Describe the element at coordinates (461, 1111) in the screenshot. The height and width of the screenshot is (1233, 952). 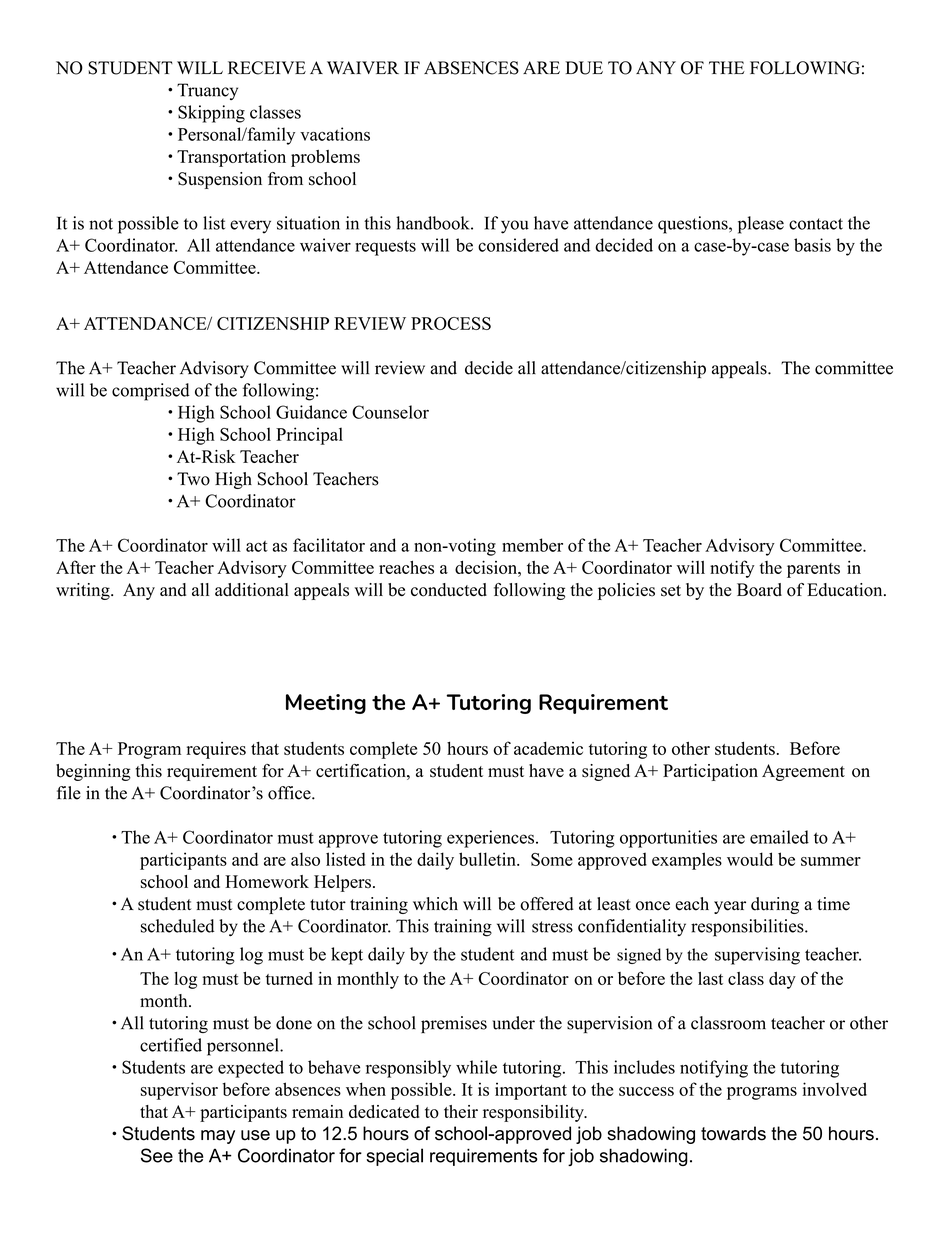
I see `their` at that location.
